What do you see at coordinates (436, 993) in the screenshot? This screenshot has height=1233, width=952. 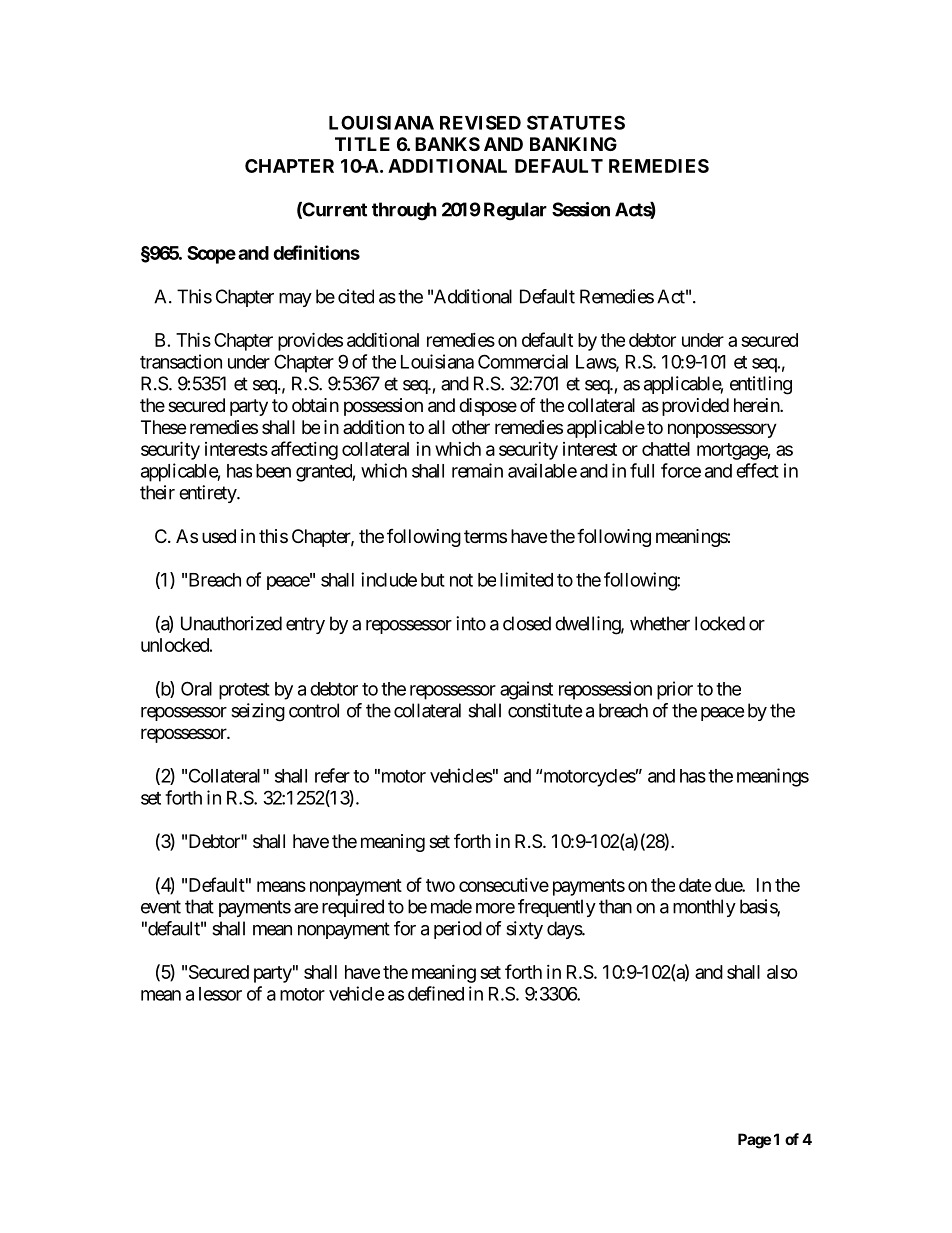 I see `defined` at bounding box center [436, 993].
